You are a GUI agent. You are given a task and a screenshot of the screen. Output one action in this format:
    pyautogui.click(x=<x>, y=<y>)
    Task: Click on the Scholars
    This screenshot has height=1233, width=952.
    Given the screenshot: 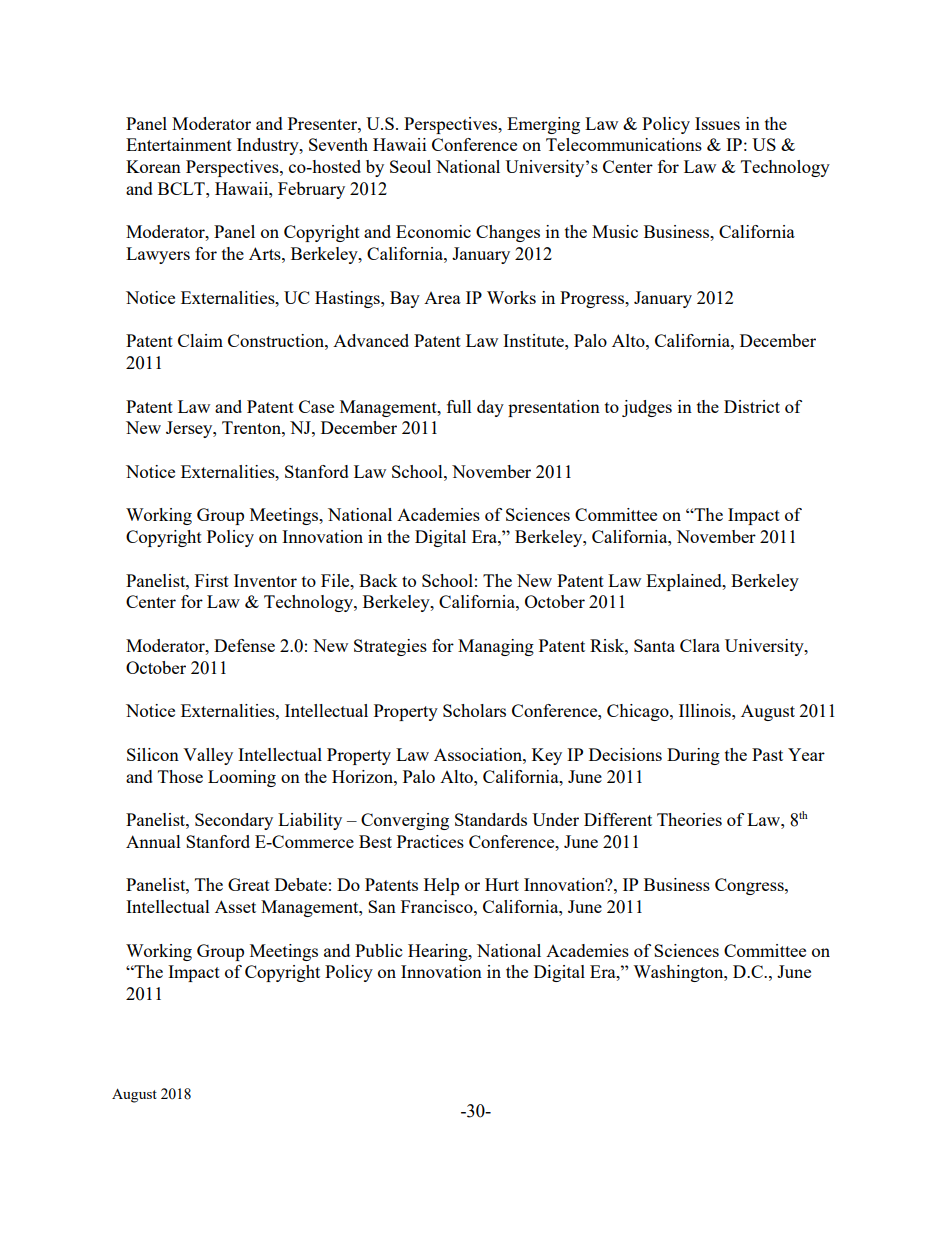 What is the action you would take?
    pyautogui.click(x=474, y=710)
